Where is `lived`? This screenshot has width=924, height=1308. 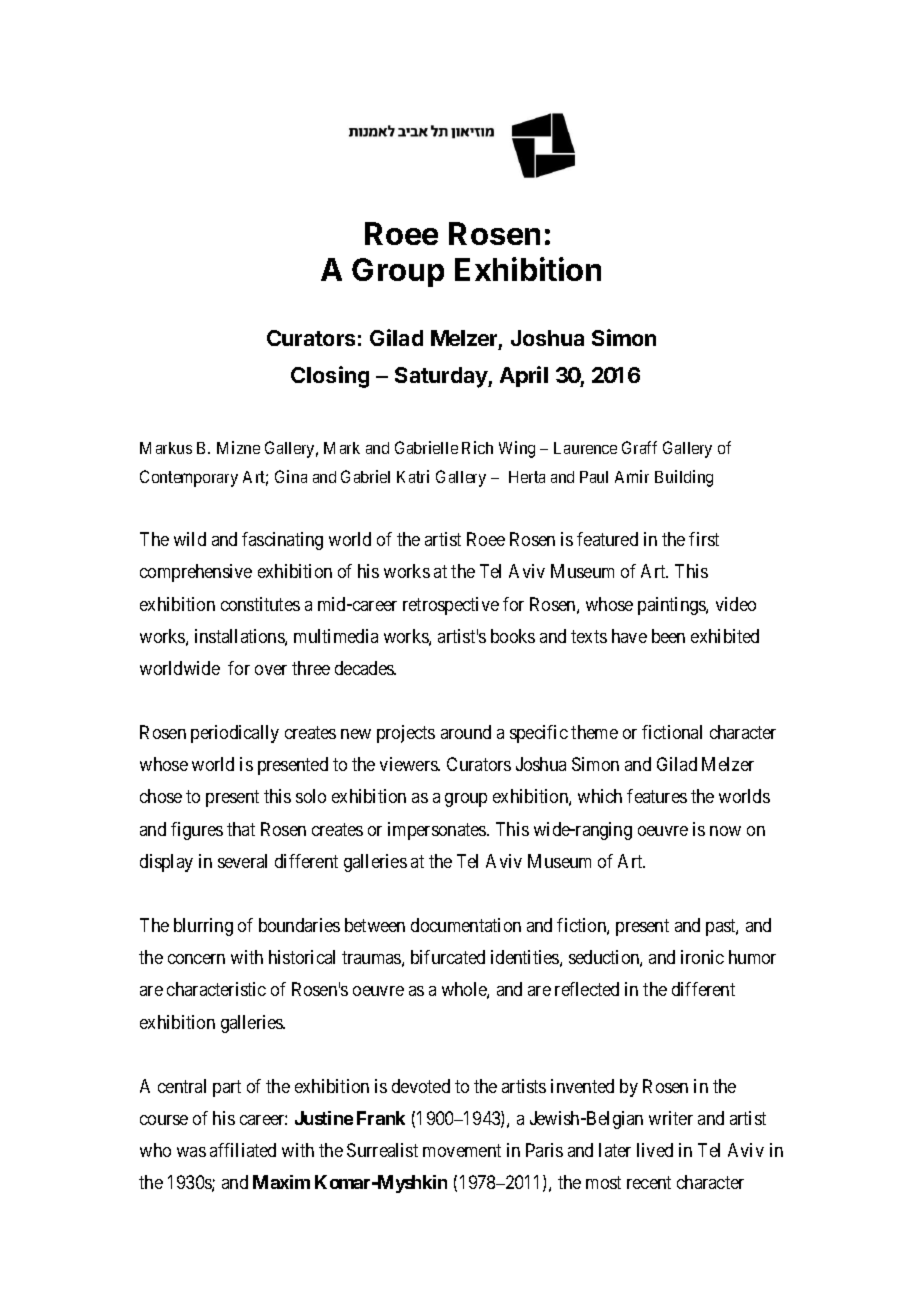
lived is located at coordinates (655, 1150).
